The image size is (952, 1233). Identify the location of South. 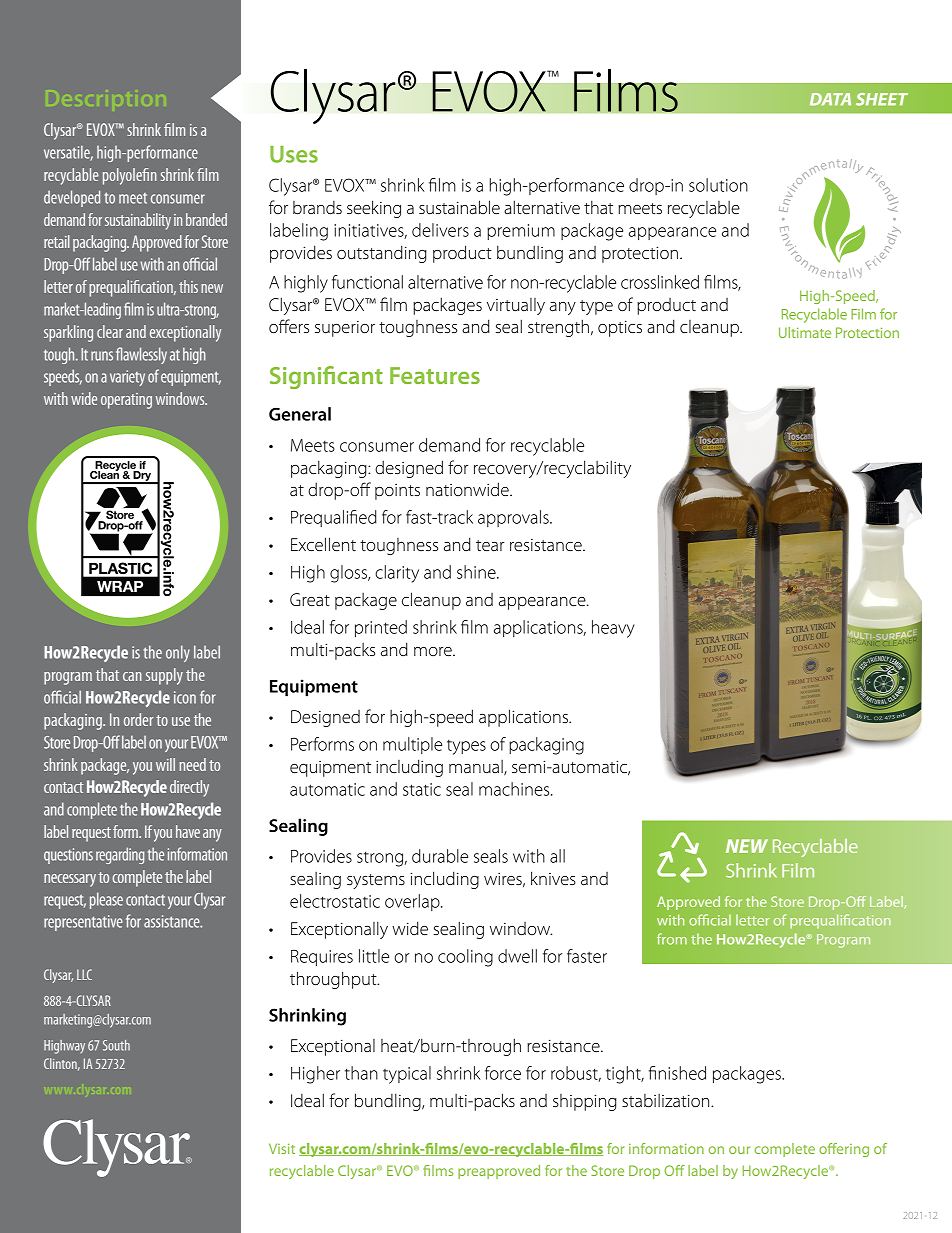
(116, 1045).
